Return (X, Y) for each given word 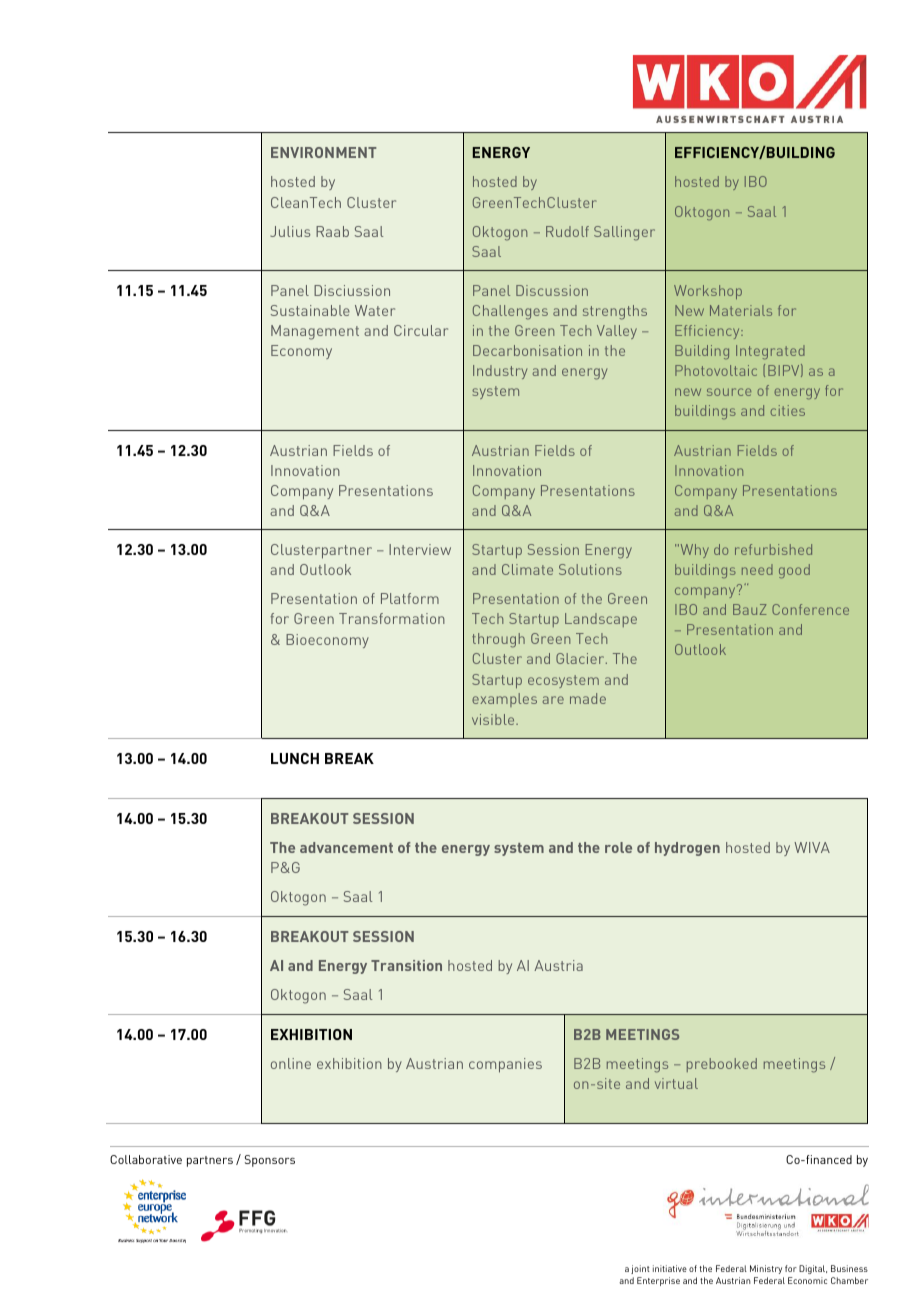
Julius (290, 231)
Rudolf (567, 231)
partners (210, 1161)
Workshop (708, 292)
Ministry (766, 1269)
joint (640, 1269)
